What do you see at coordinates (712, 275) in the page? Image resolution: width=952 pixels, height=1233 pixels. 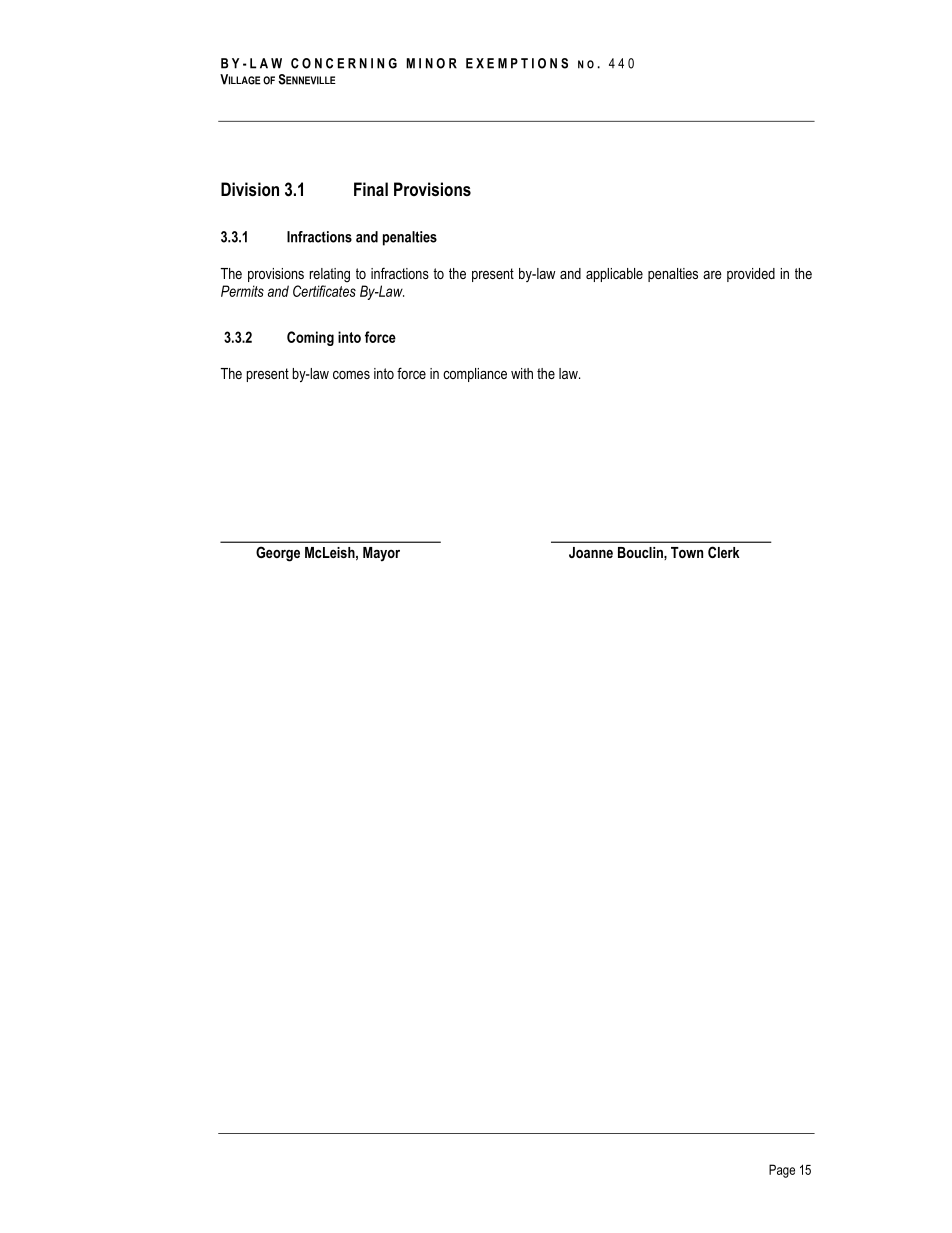 I see `are` at bounding box center [712, 275].
